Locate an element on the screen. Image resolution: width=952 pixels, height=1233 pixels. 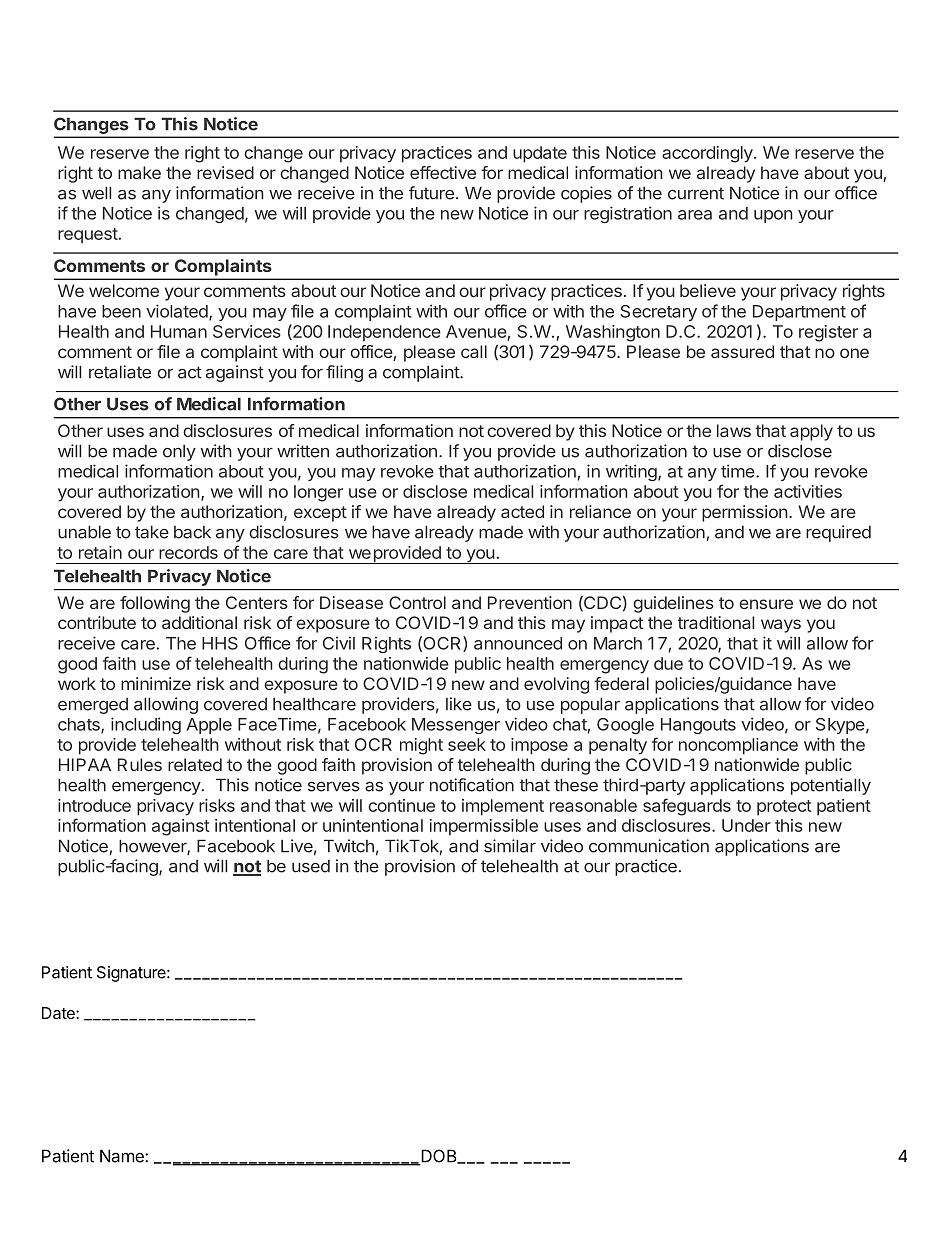
communication is located at coordinates (649, 846).
